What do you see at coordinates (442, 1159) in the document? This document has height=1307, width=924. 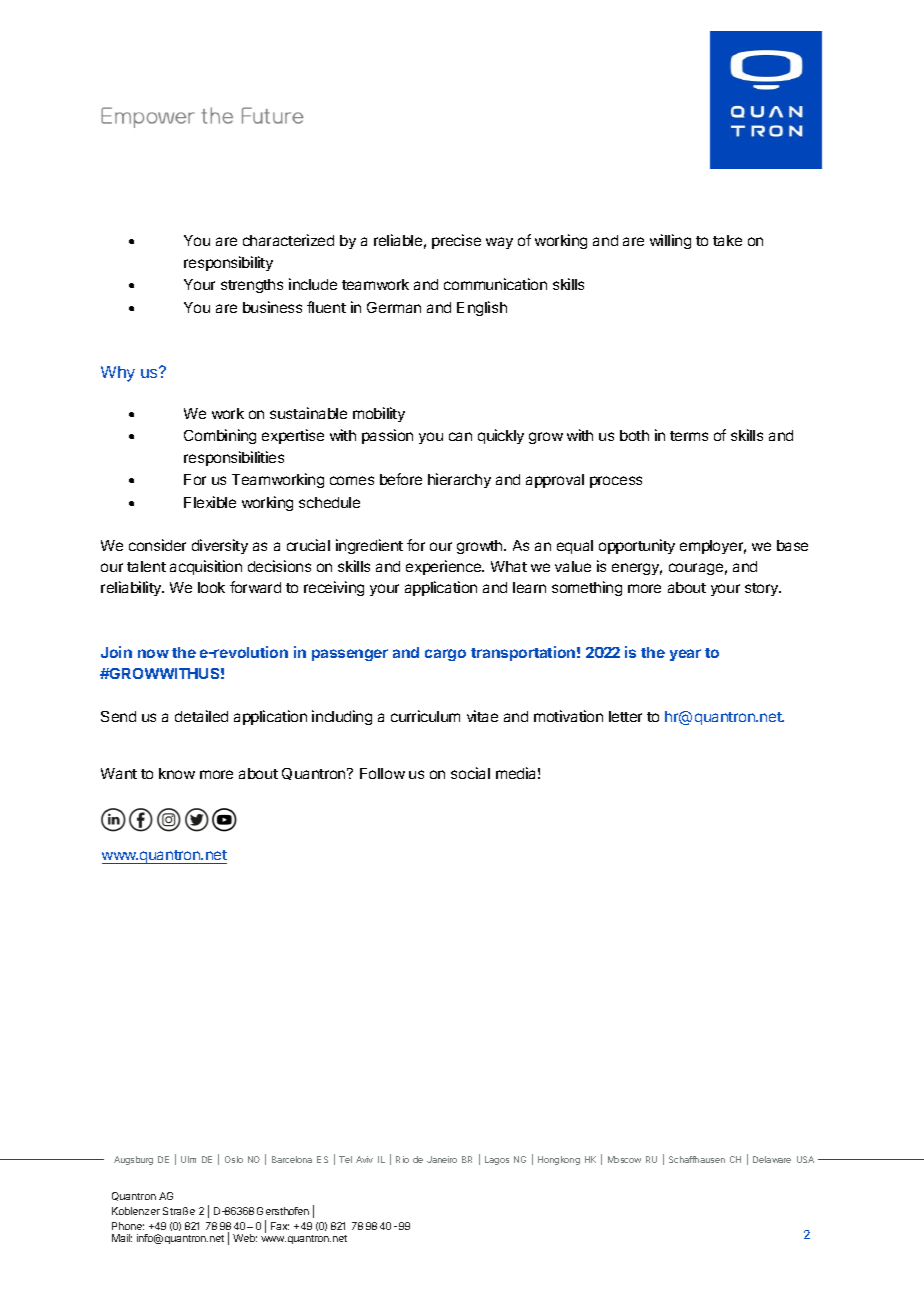 I see `Janeiro` at bounding box center [442, 1159].
